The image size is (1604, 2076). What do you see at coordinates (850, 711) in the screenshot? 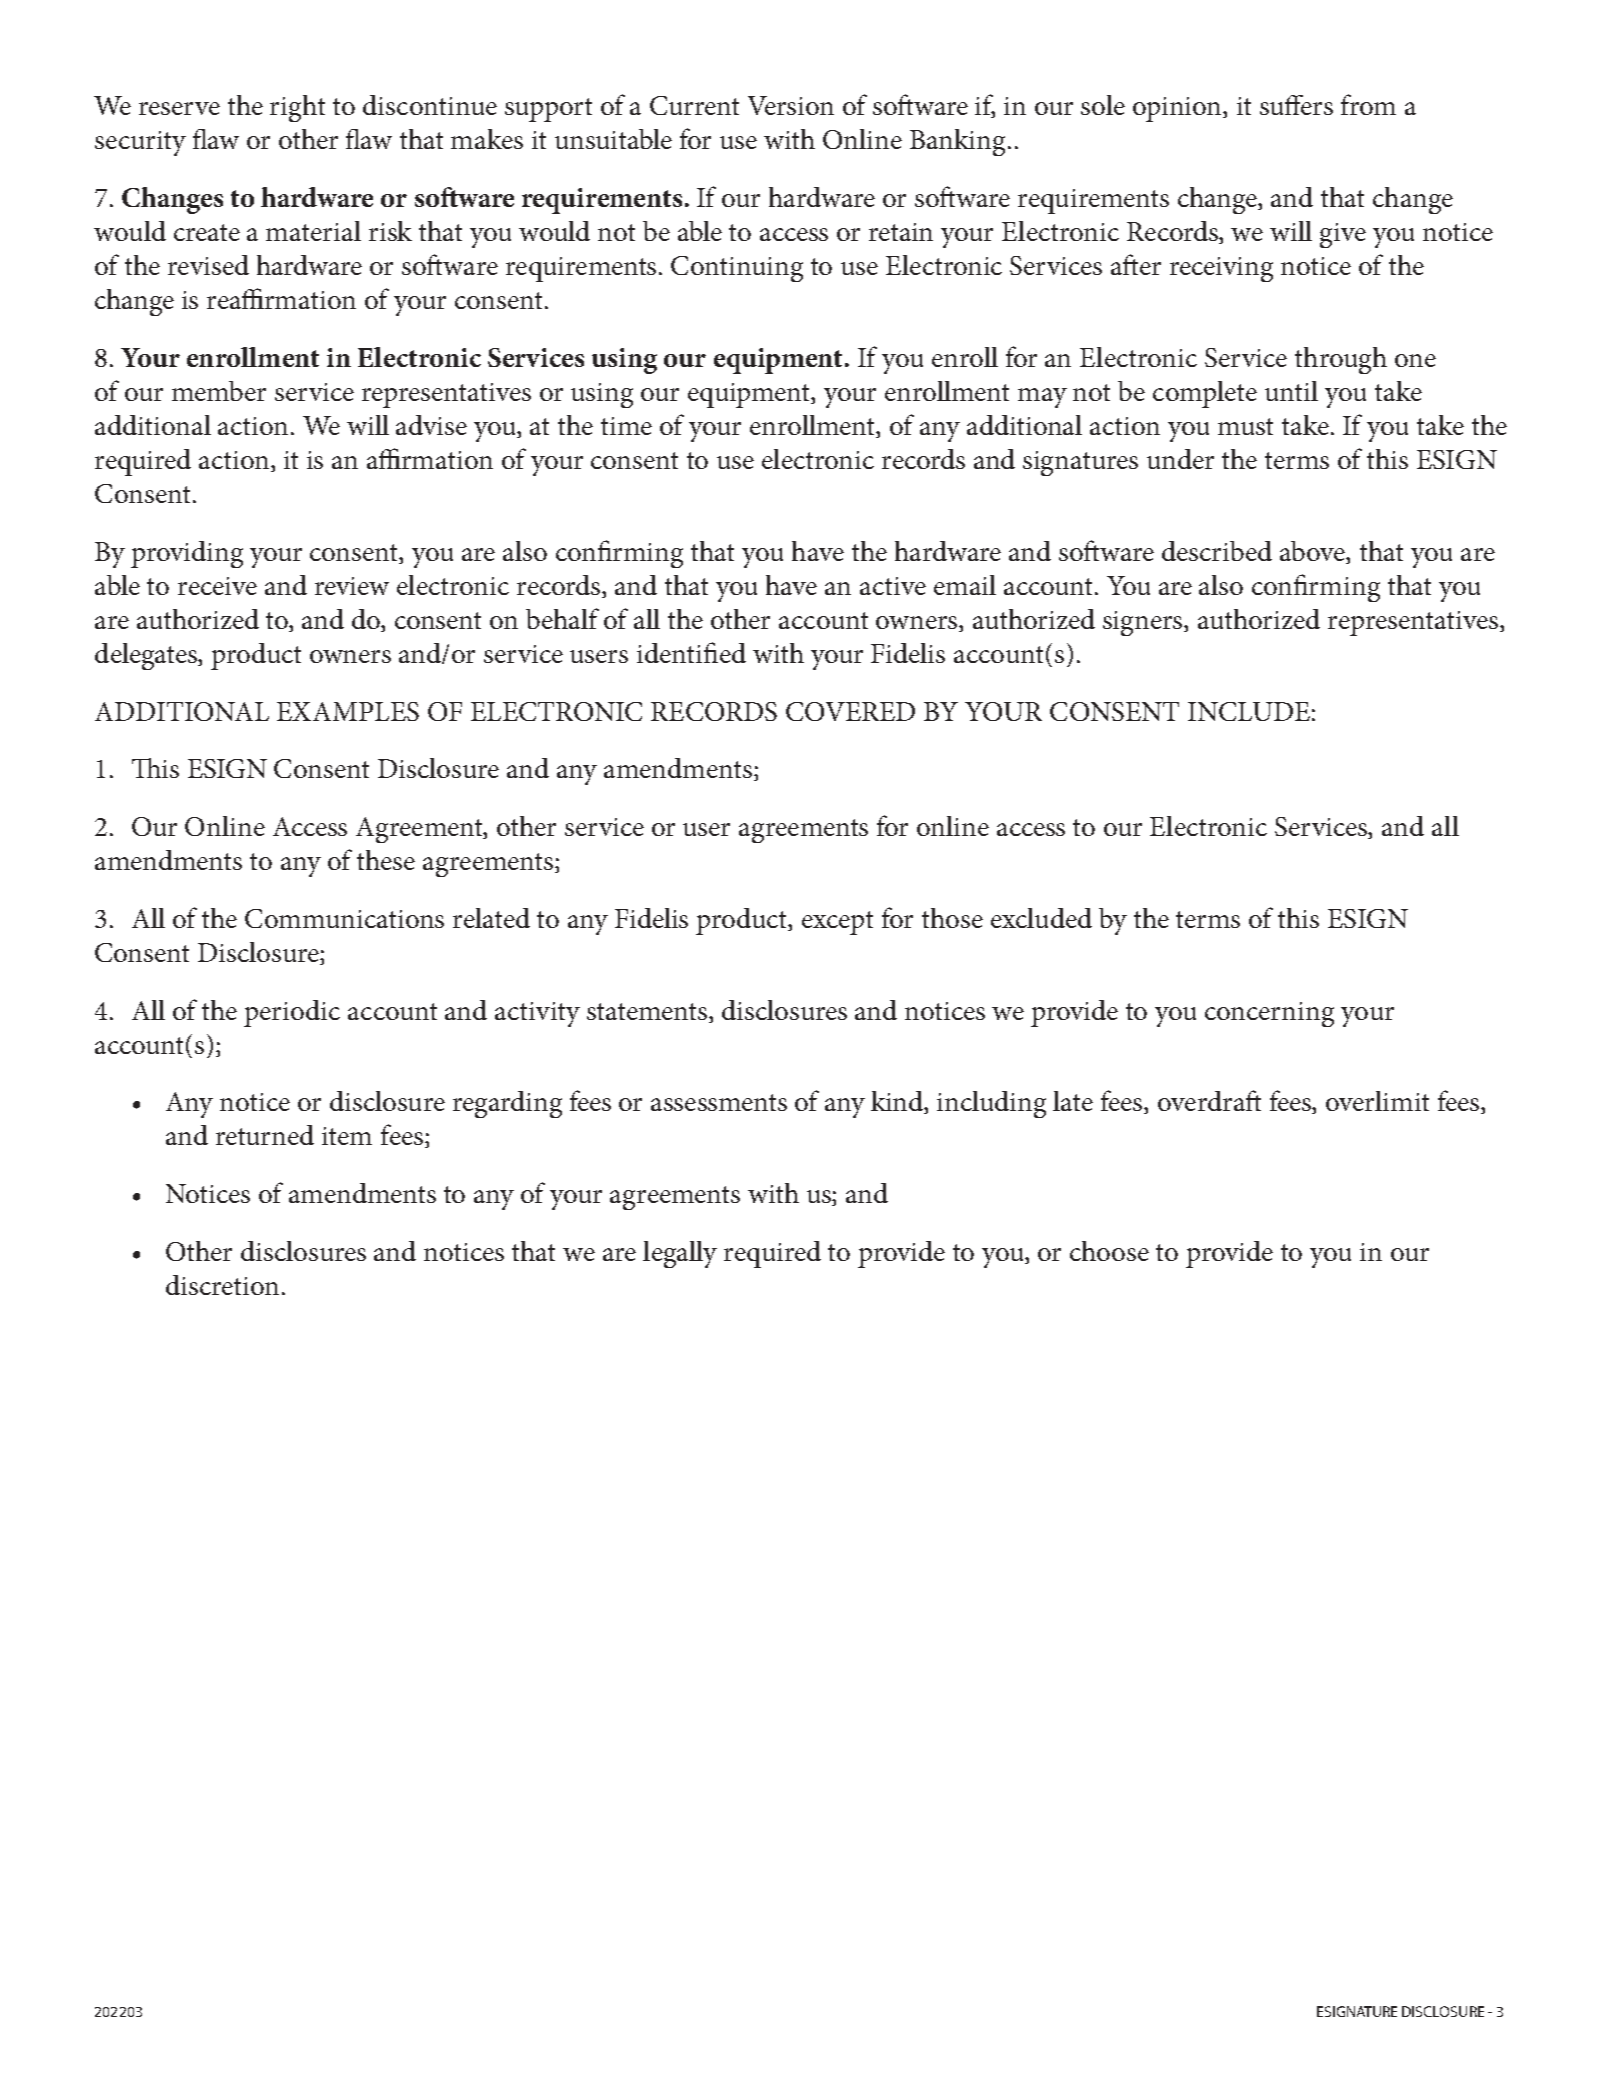
I see `COVERED` at bounding box center [850, 711].
